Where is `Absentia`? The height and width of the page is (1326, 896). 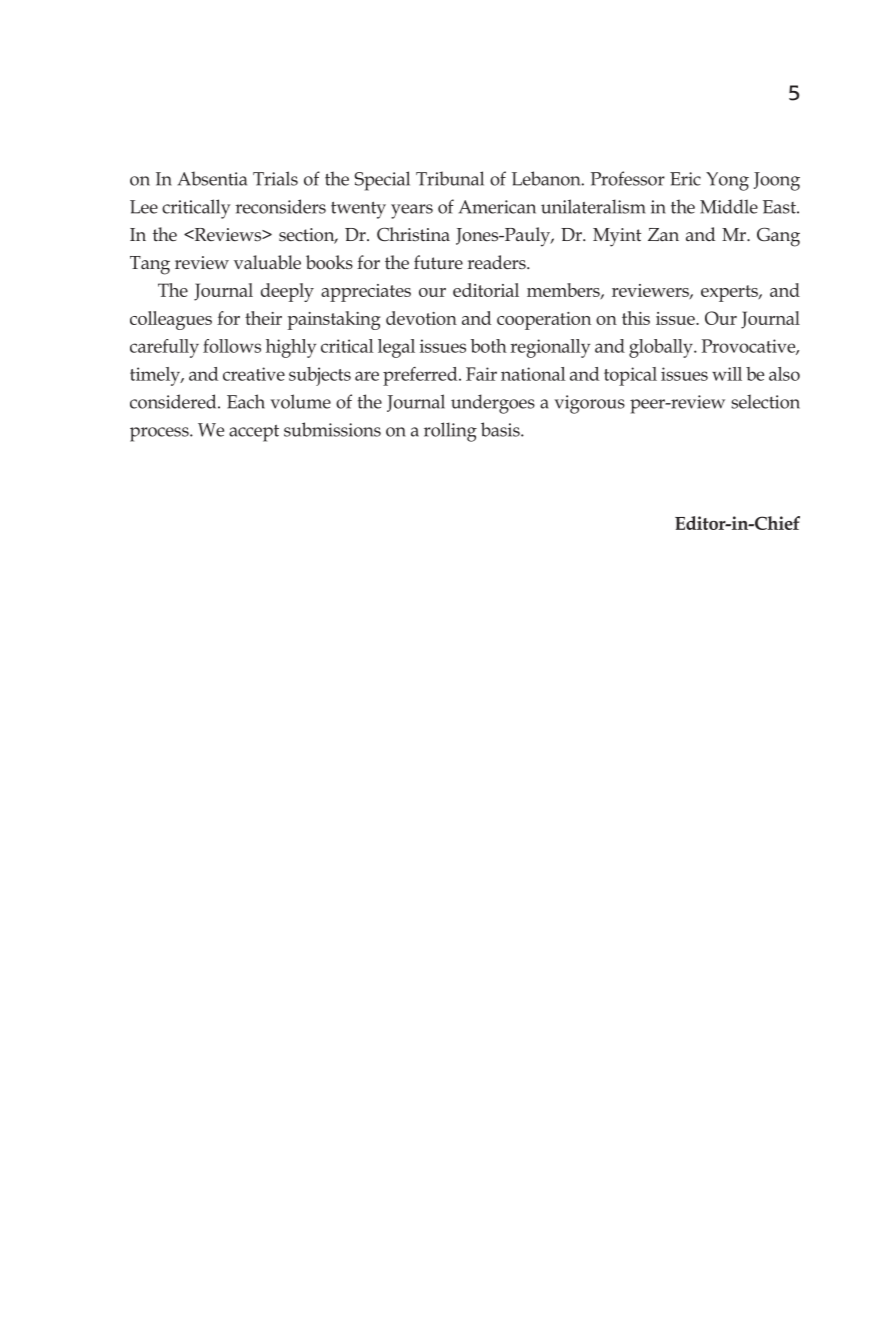
Absentia is located at coordinates (212, 178).
